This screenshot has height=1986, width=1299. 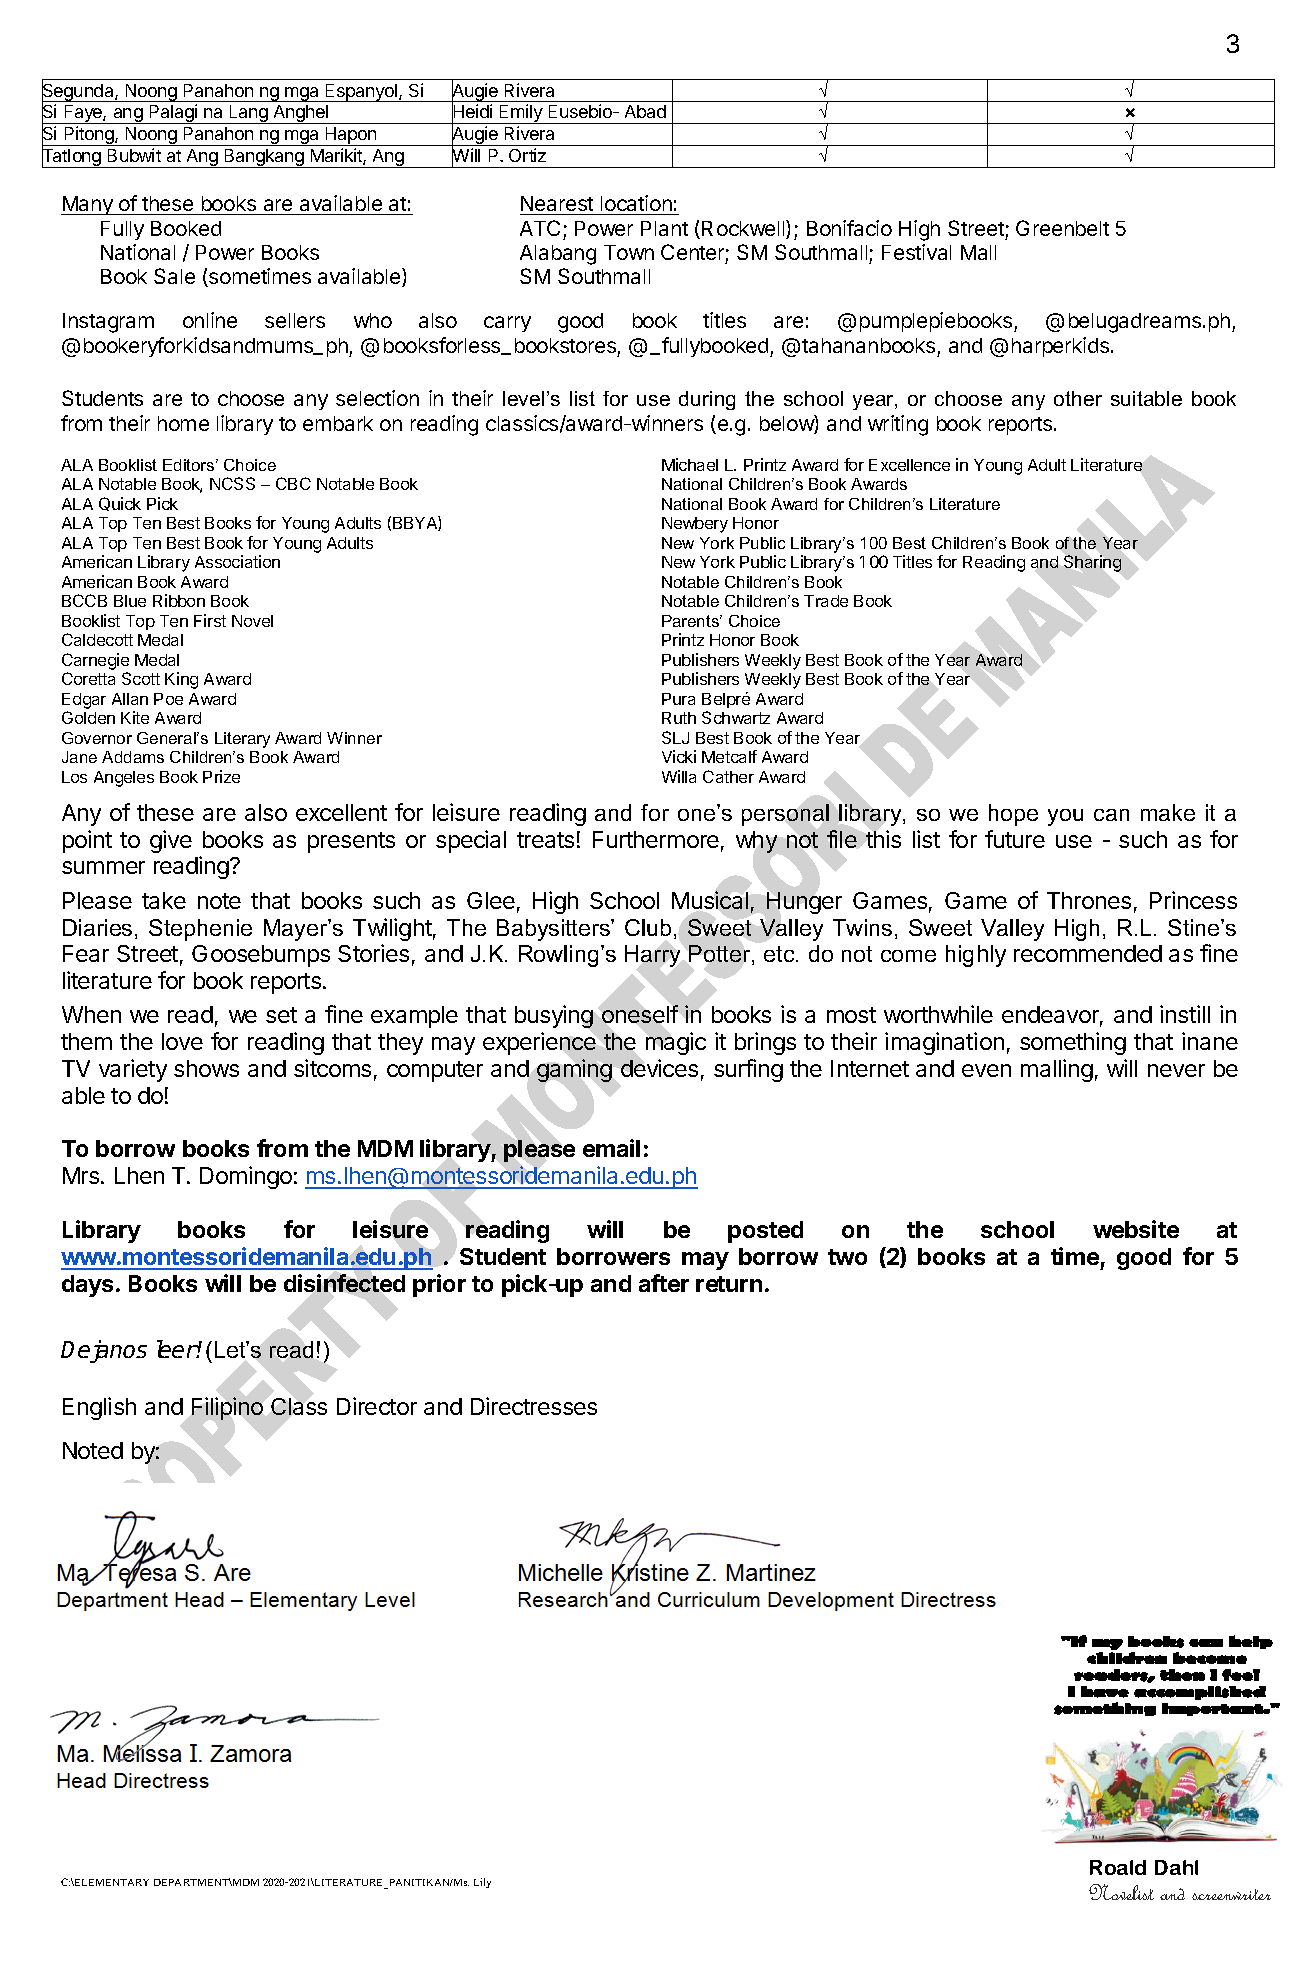 I want to click on Lily, so click(x=482, y=1883).
